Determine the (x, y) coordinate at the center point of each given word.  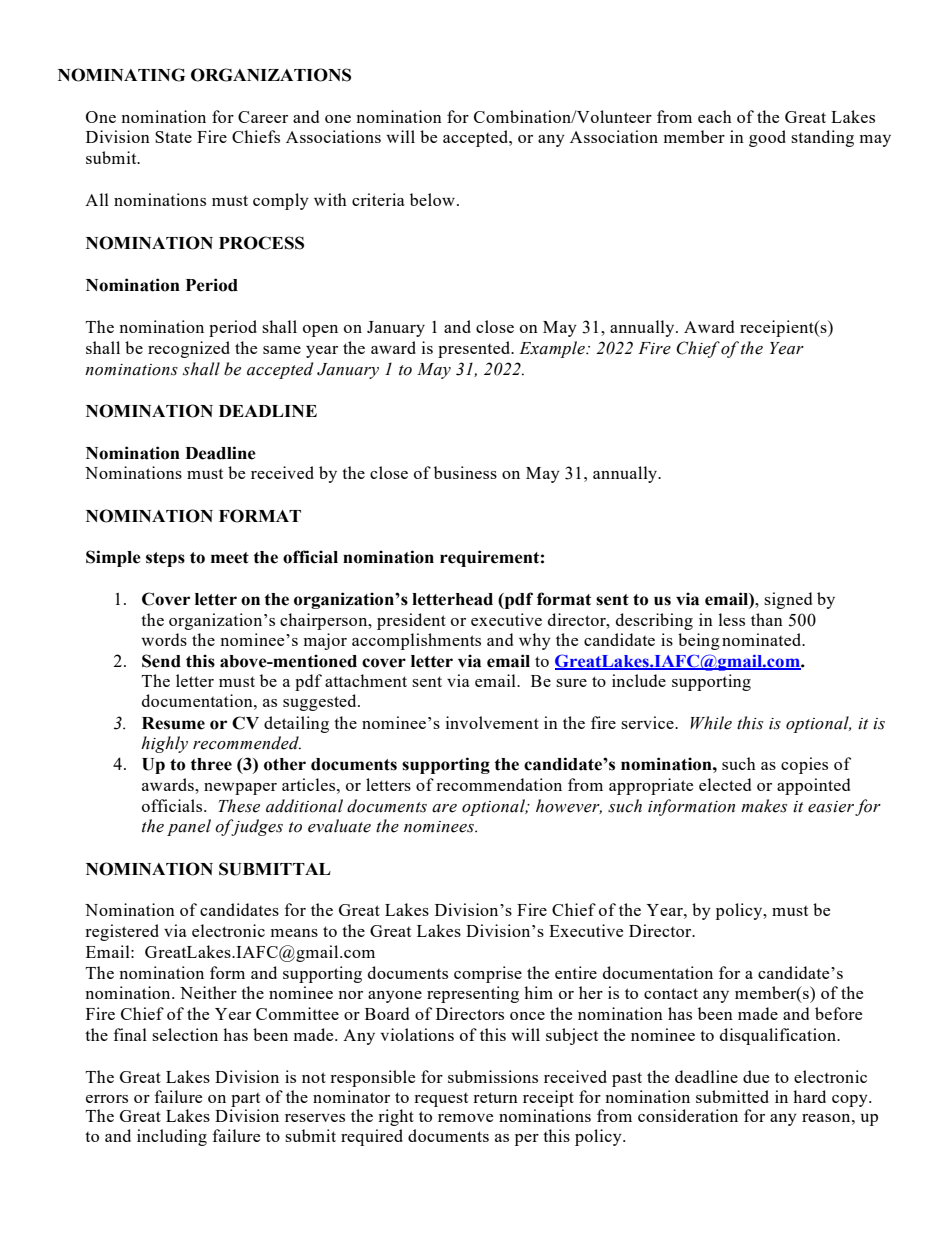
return (495, 1097)
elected (725, 784)
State (173, 137)
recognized (189, 349)
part (245, 1100)
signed (788, 600)
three (211, 764)
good (767, 138)
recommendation (499, 784)
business (465, 472)
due (756, 1076)
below (432, 199)
